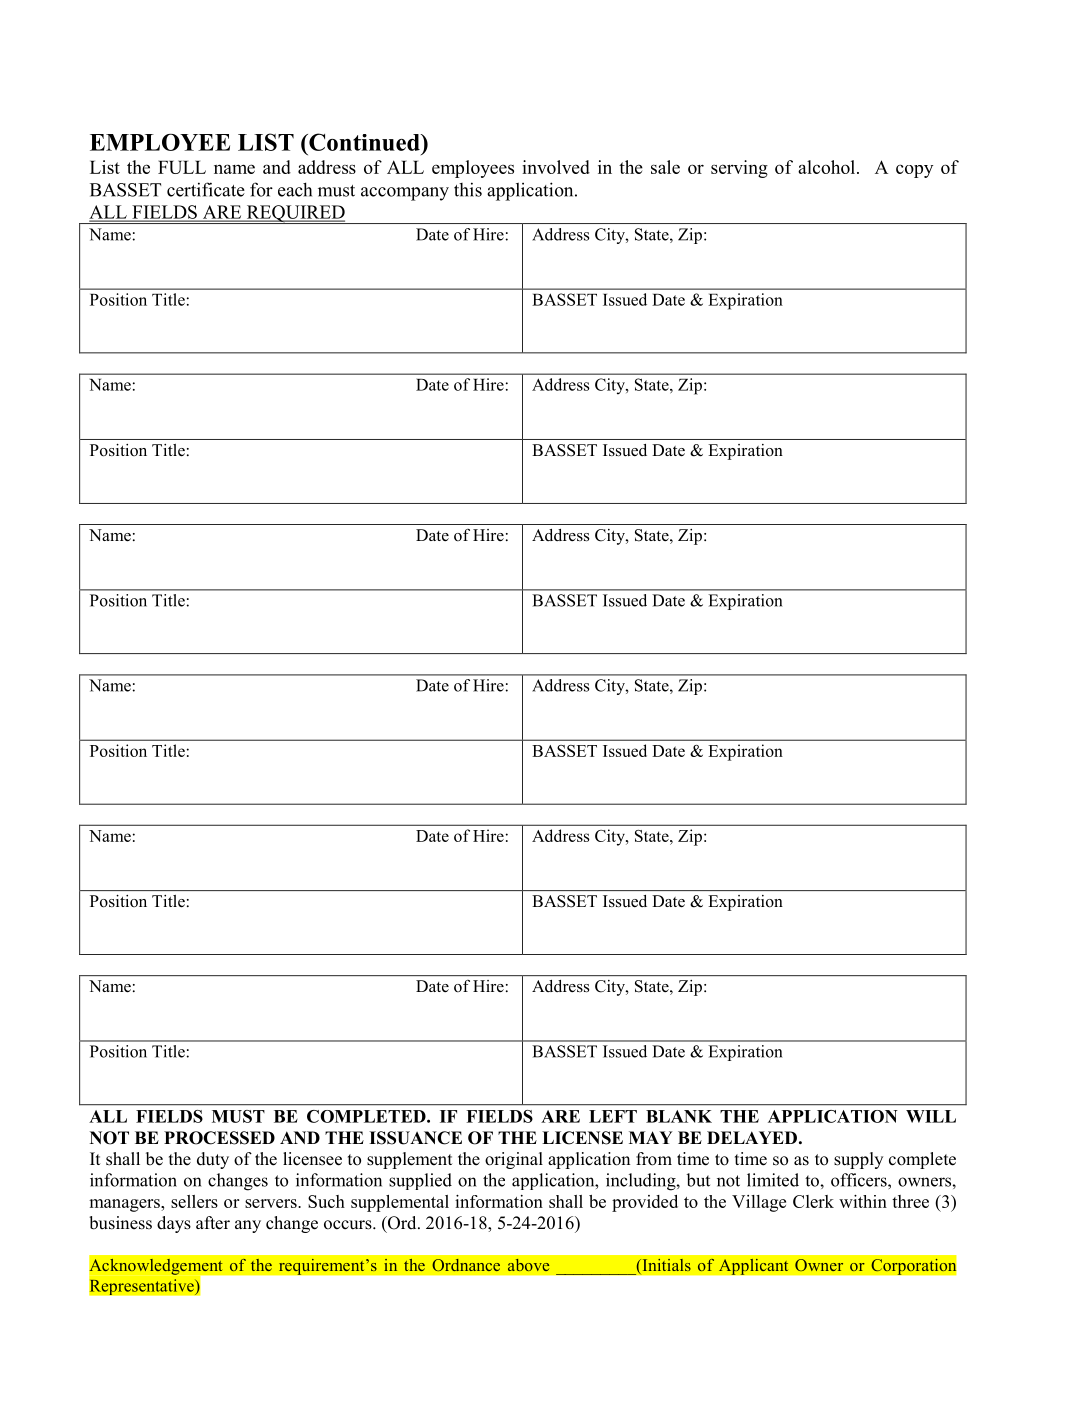 This document has height=1403, width=1084. What do you see at coordinates (556, 167) in the document?
I see `involved` at bounding box center [556, 167].
